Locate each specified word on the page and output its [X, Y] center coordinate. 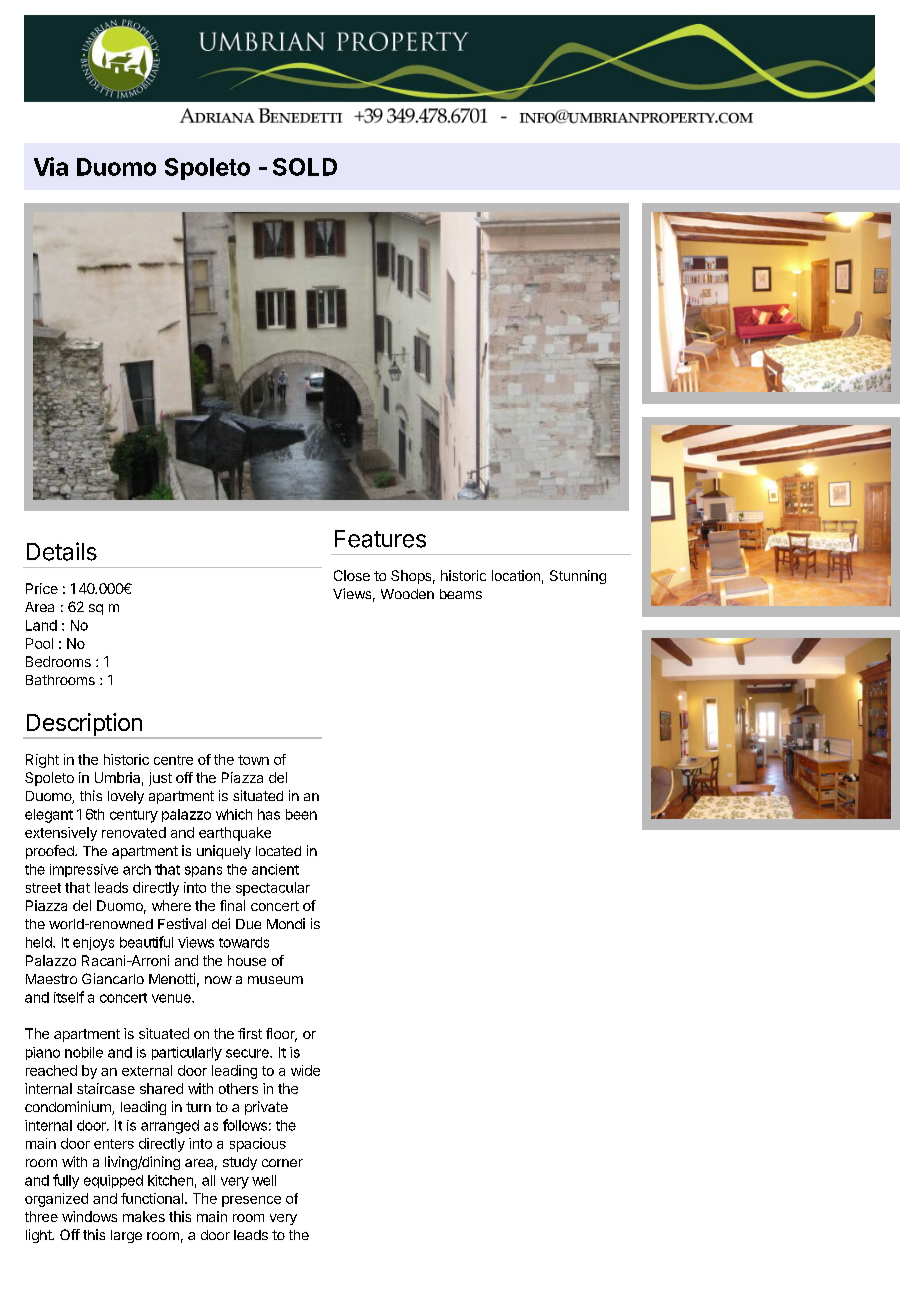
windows [89, 1216]
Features [380, 539]
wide [305, 1070]
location [516, 575]
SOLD [305, 167]
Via [51, 166]
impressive [84, 870]
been [301, 814]
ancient [275, 869]
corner [282, 1163]
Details [62, 551]
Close [352, 575]
